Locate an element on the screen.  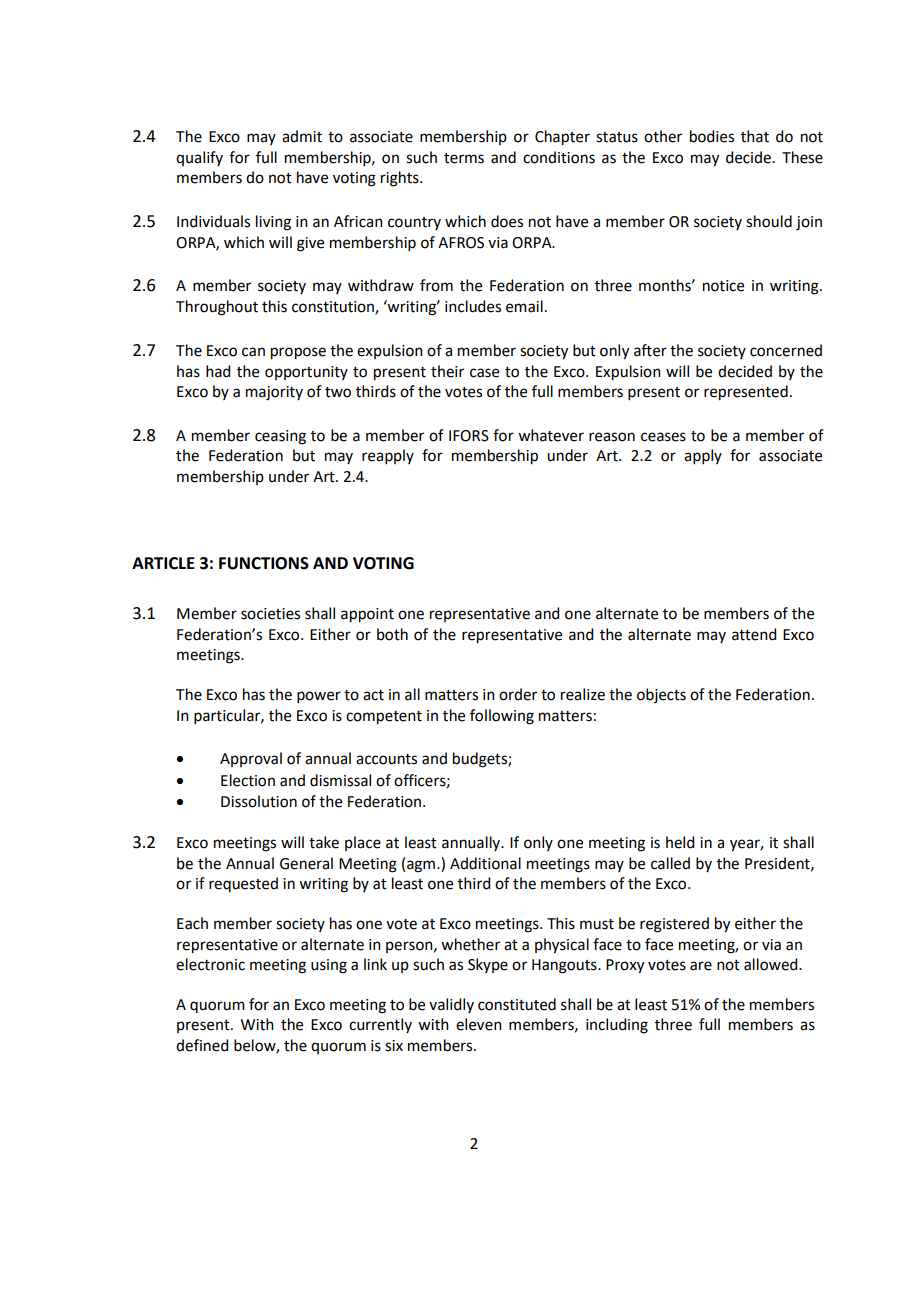
terms is located at coordinates (464, 158).
